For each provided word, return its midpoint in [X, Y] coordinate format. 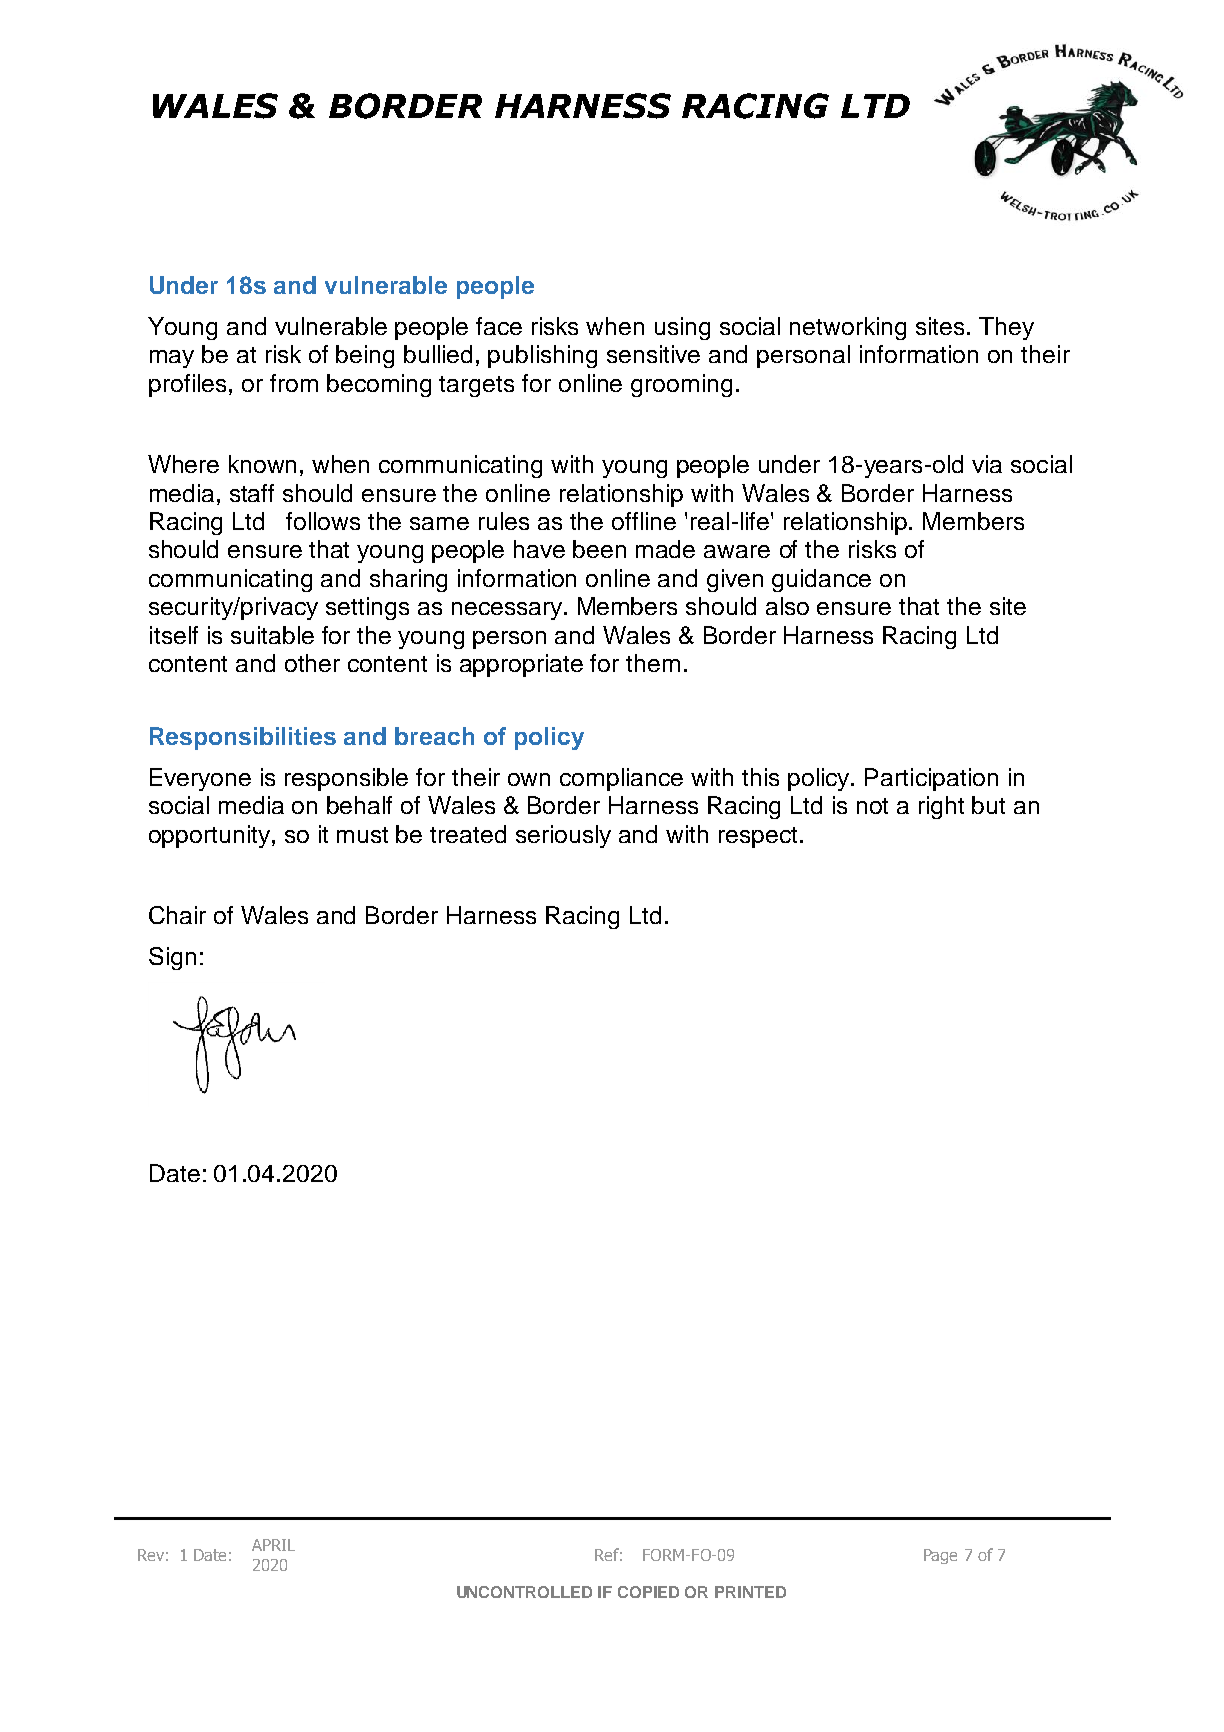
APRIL [273, 1545]
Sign [172, 958]
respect [758, 837]
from [294, 383]
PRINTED [750, 1592]
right [941, 807]
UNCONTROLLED [524, 1592]
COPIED [648, 1592]
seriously [563, 836]
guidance [821, 580]
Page [940, 1556]
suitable [272, 635]
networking [848, 328]
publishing [542, 356]
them [653, 663]
